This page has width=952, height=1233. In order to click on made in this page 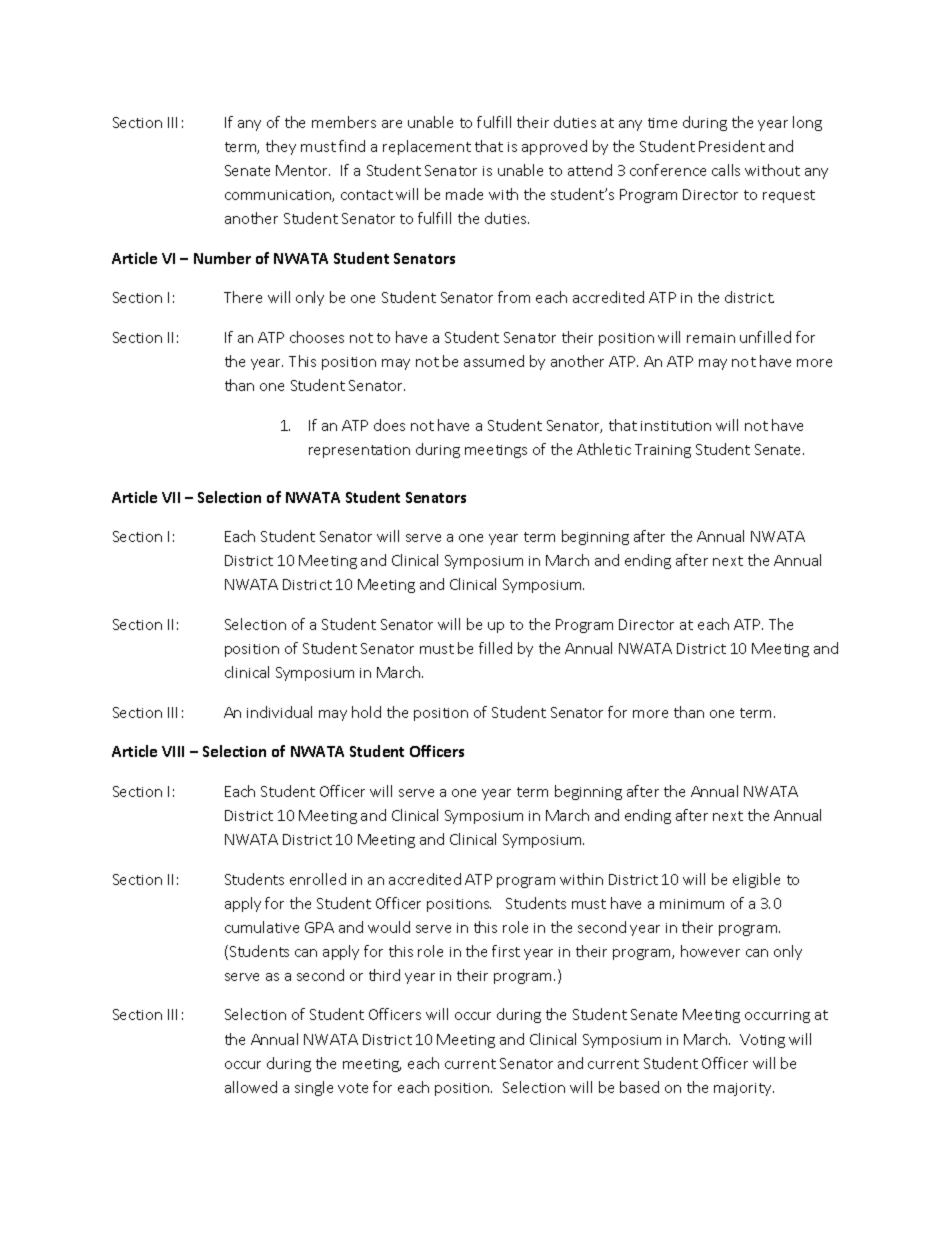, I will do `click(464, 194)`.
